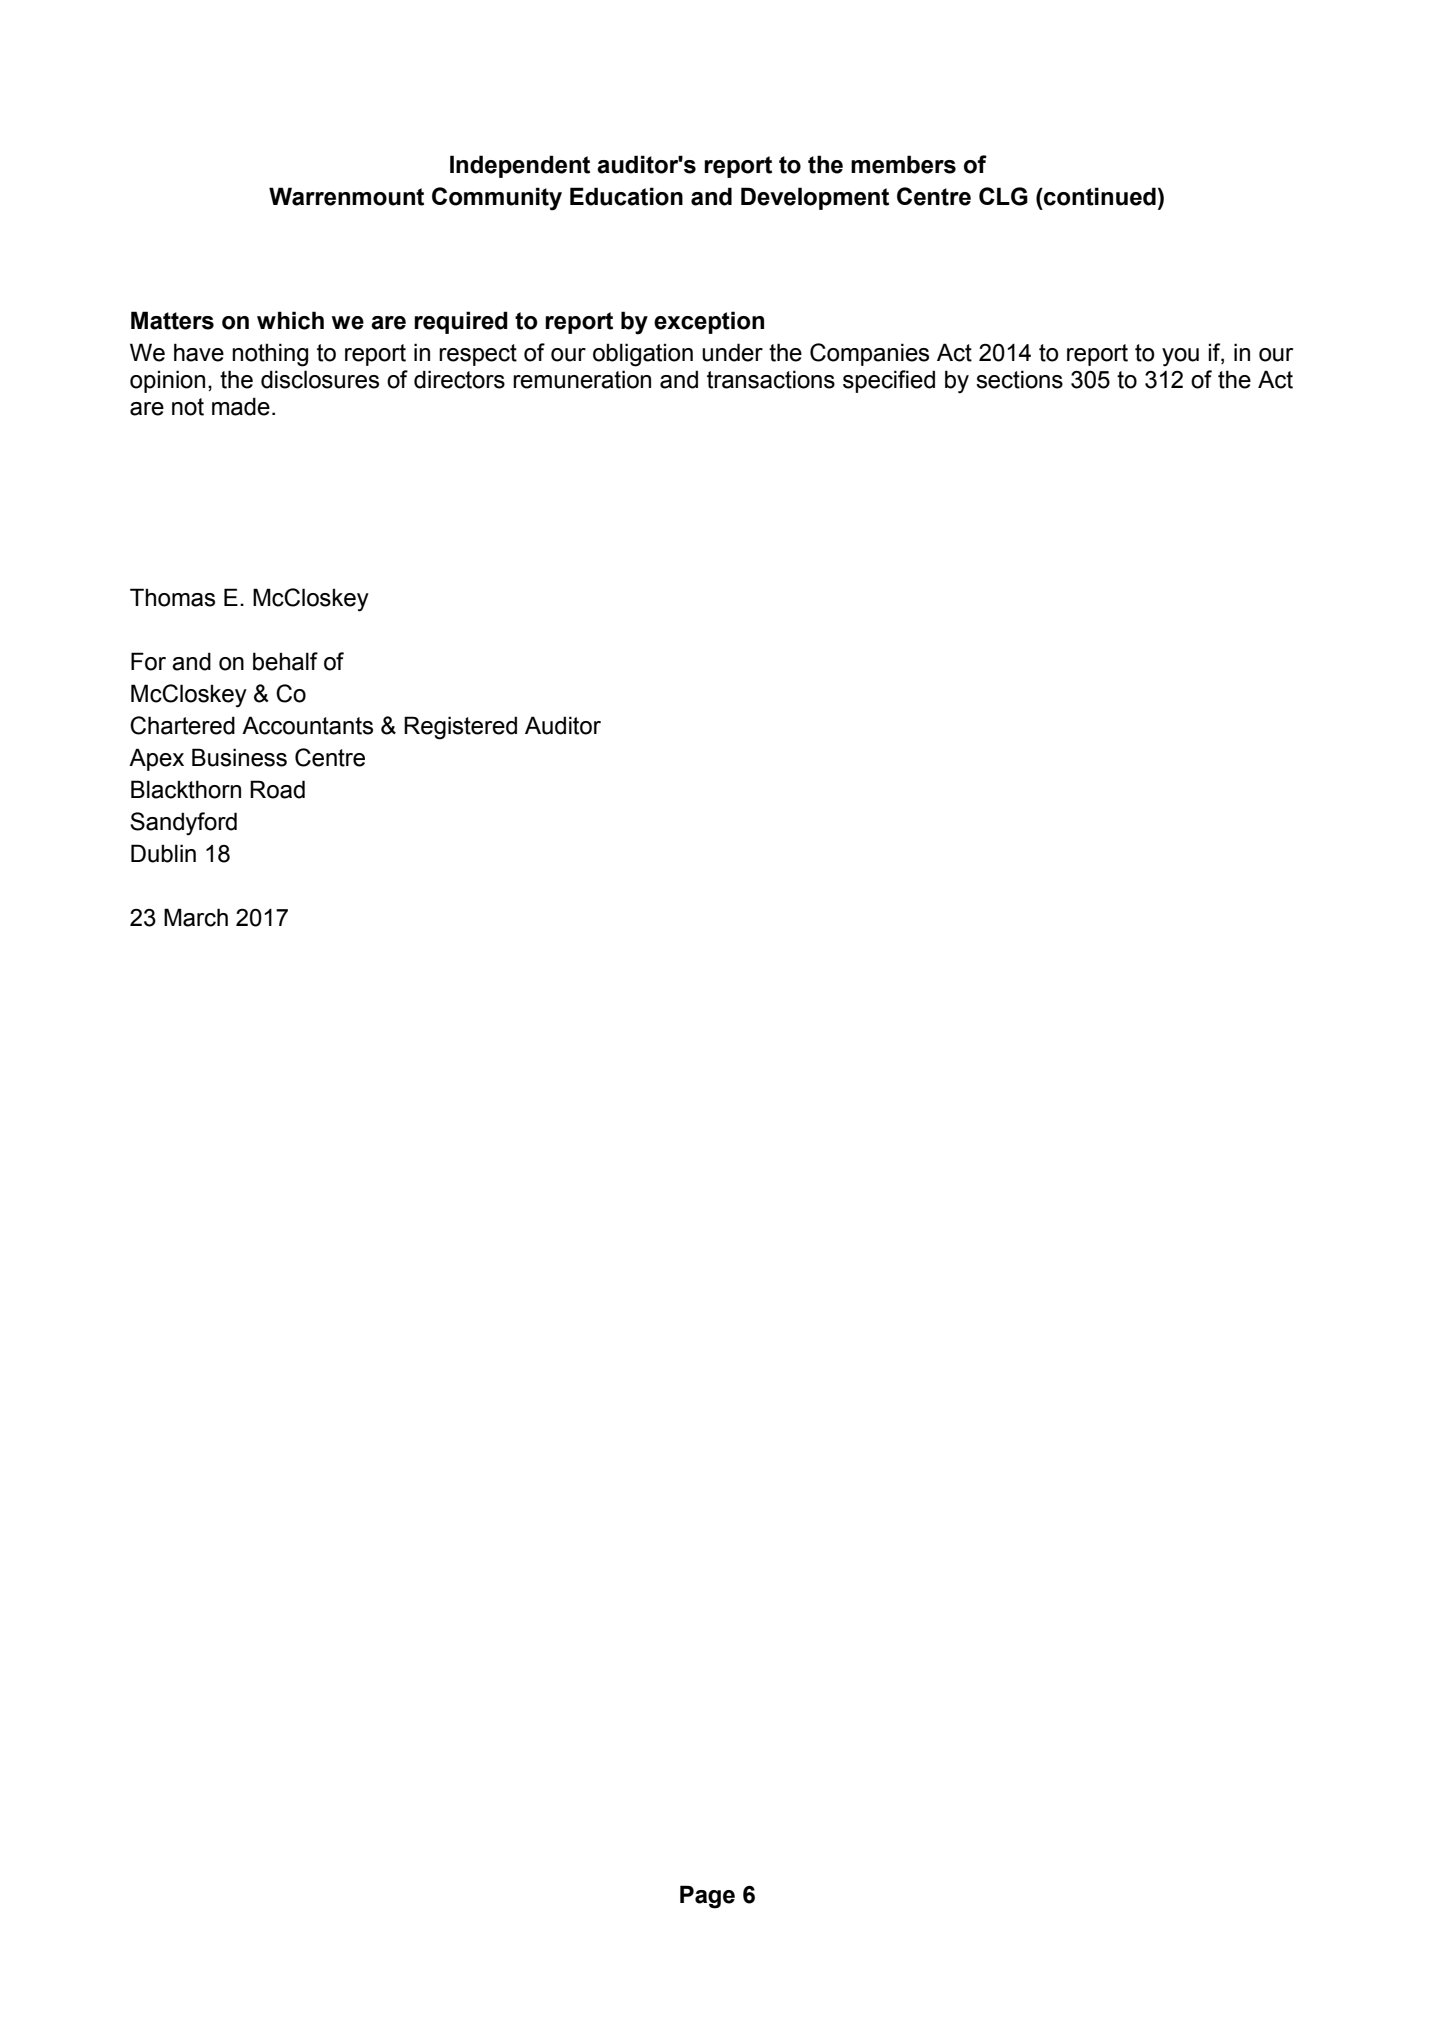 The image size is (1429, 2021). What do you see at coordinates (460, 728) in the screenshot?
I see `Registered` at bounding box center [460, 728].
